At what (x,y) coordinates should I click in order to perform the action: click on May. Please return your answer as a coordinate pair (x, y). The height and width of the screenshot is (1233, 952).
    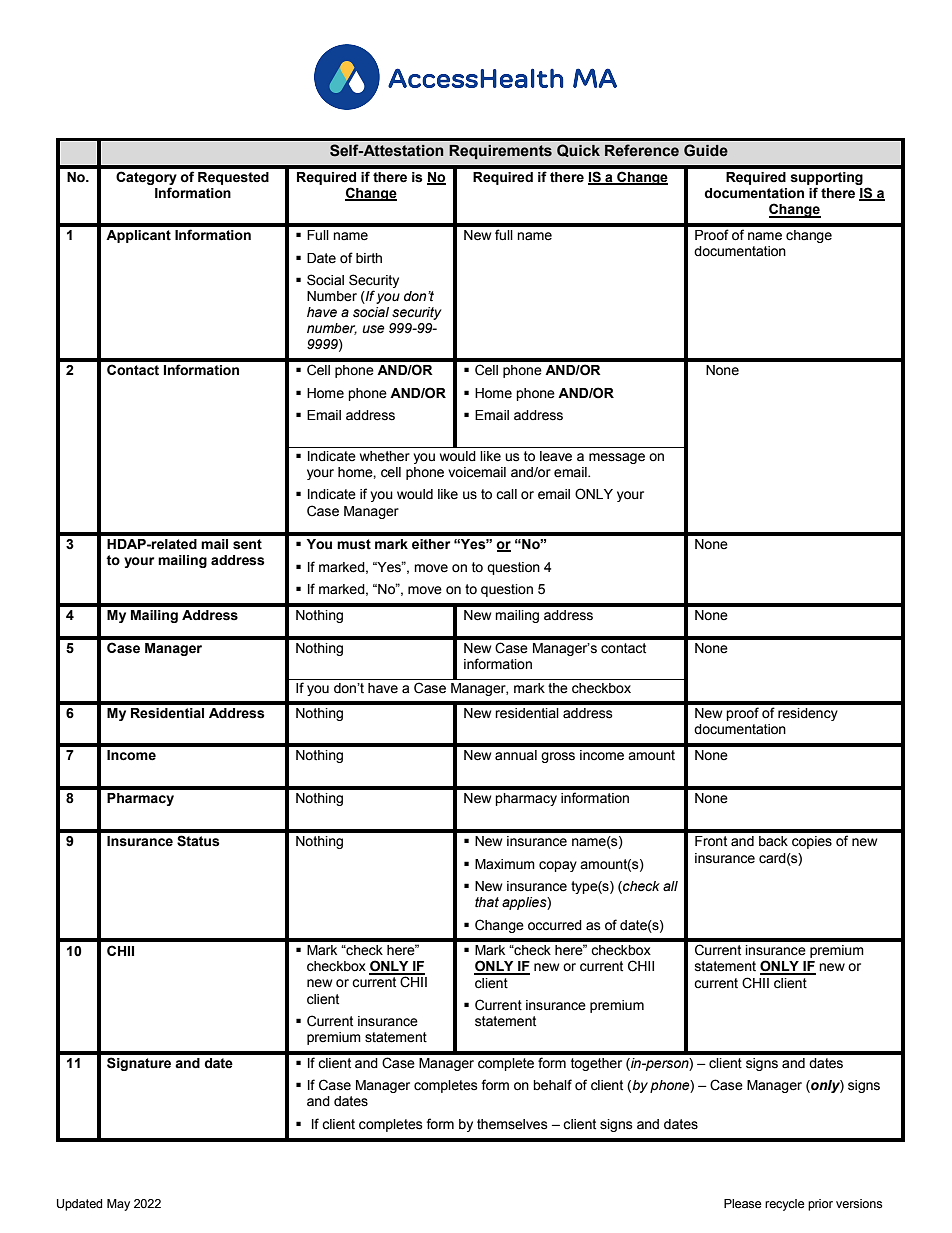
    Looking at the image, I should click on (118, 1205).
